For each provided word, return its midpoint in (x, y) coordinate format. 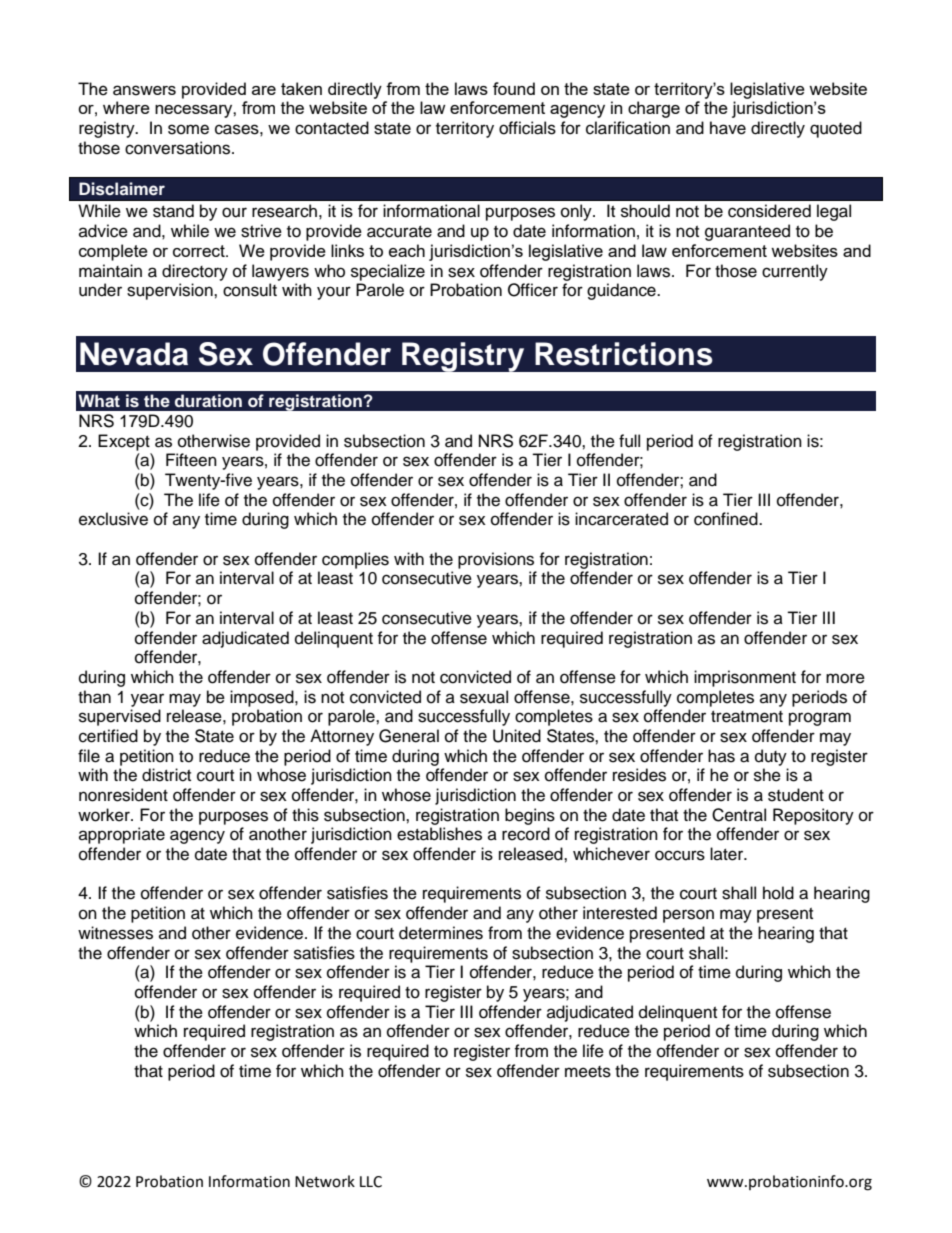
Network (325, 1181)
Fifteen (191, 460)
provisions (496, 560)
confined (727, 519)
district (166, 775)
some (188, 129)
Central (739, 815)
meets (588, 1072)
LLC (371, 1182)
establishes (439, 834)
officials (527, 128)
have (728, 128)
